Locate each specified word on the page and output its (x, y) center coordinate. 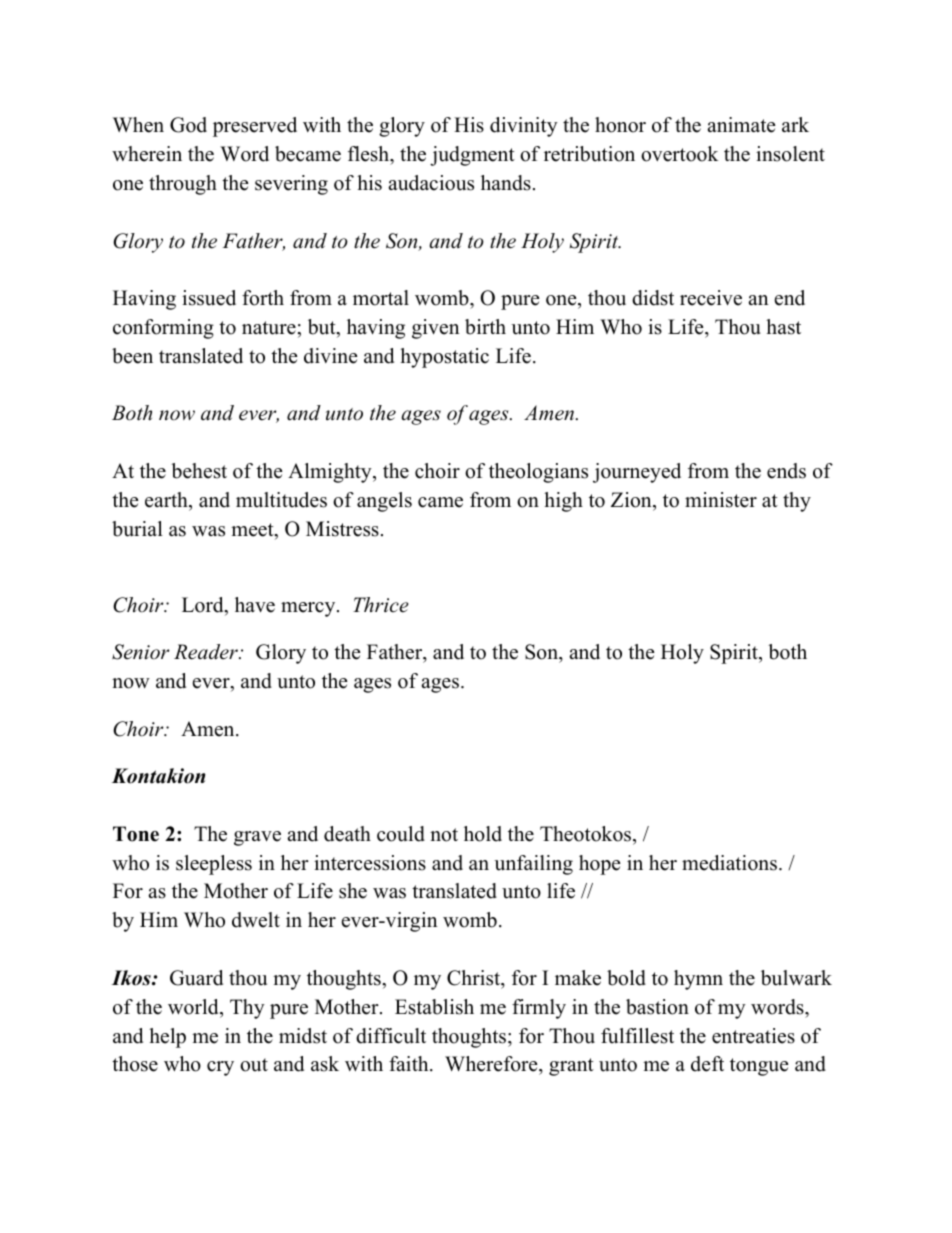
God (188, 125)
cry (220, 1068)
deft (707, 1064)
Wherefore (492, 1065)
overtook (679, 154)
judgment (472, 156)
